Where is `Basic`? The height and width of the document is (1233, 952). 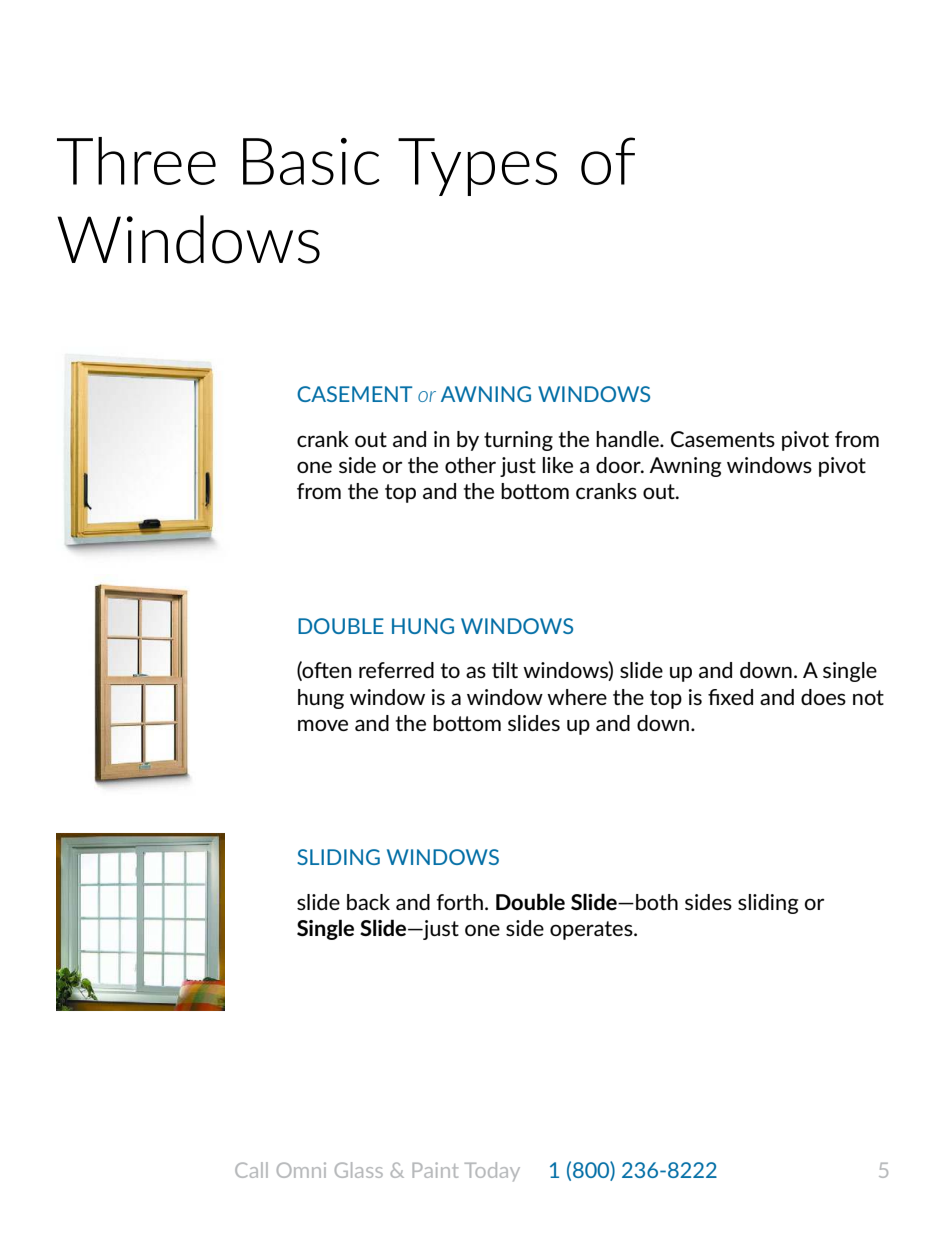
Basic is located at coordinates (311, 161).
